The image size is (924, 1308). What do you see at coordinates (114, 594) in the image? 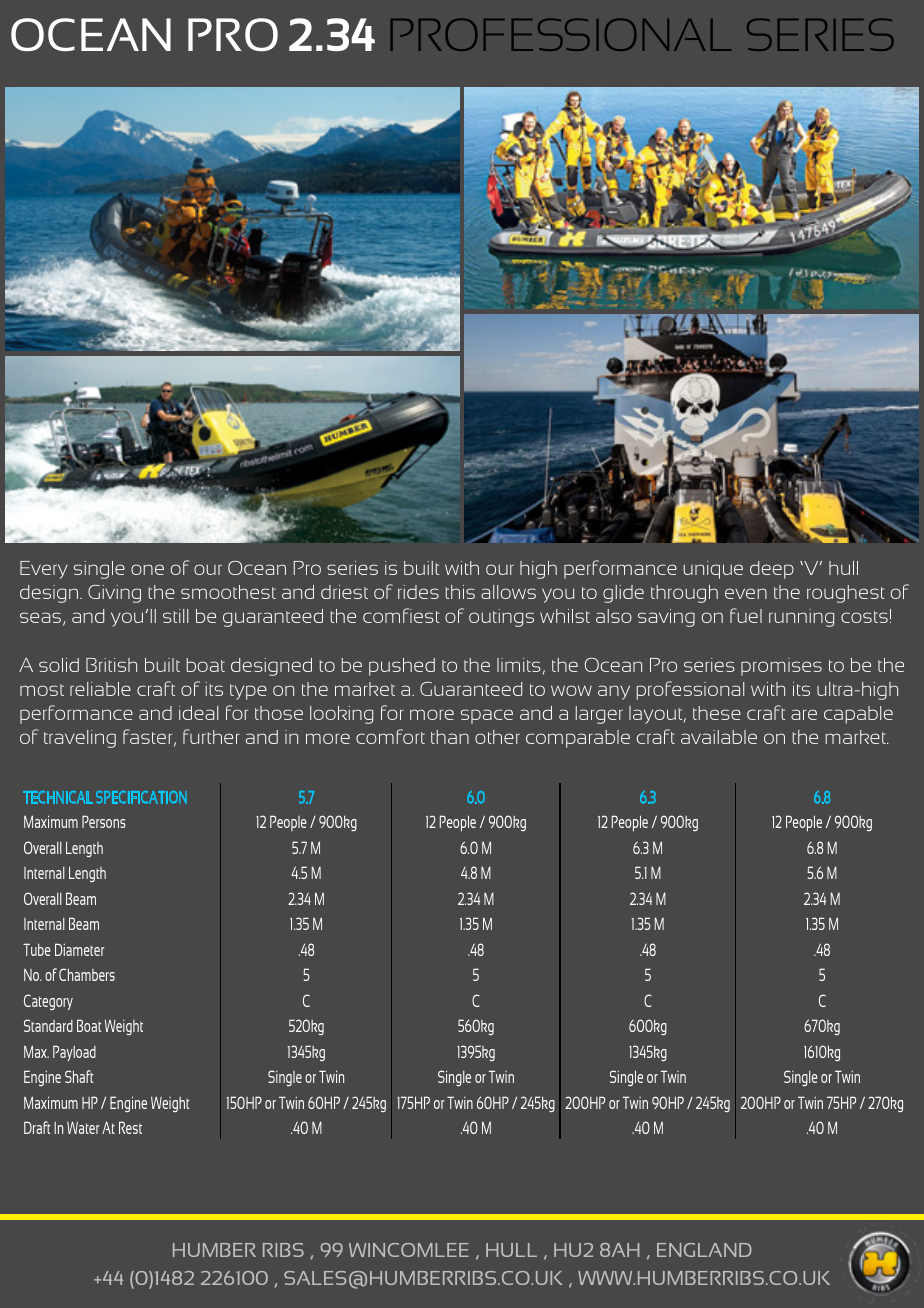
I see `Giving` at bounding box center [114, 594].
